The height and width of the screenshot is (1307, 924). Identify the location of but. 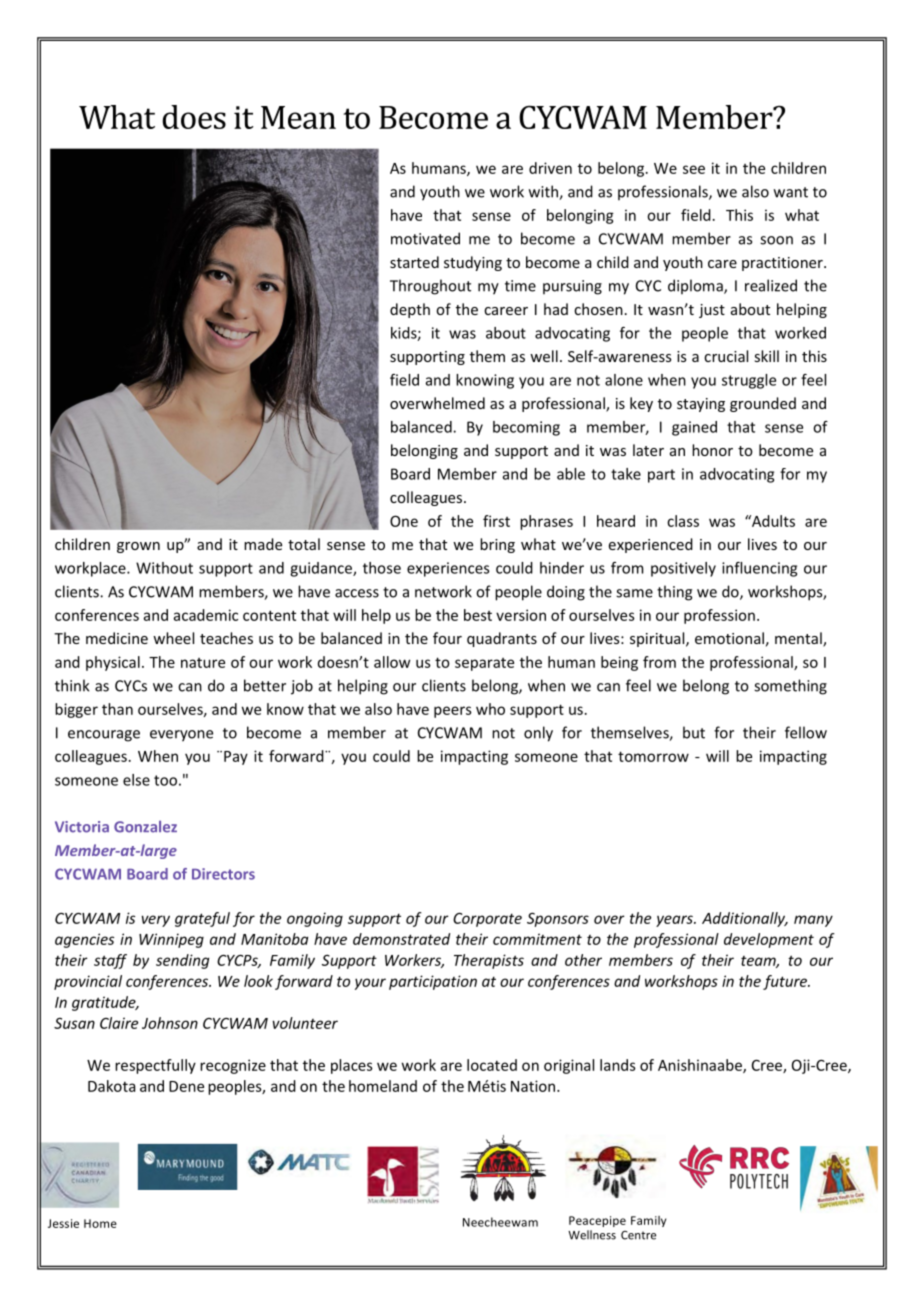
(694, 732).
